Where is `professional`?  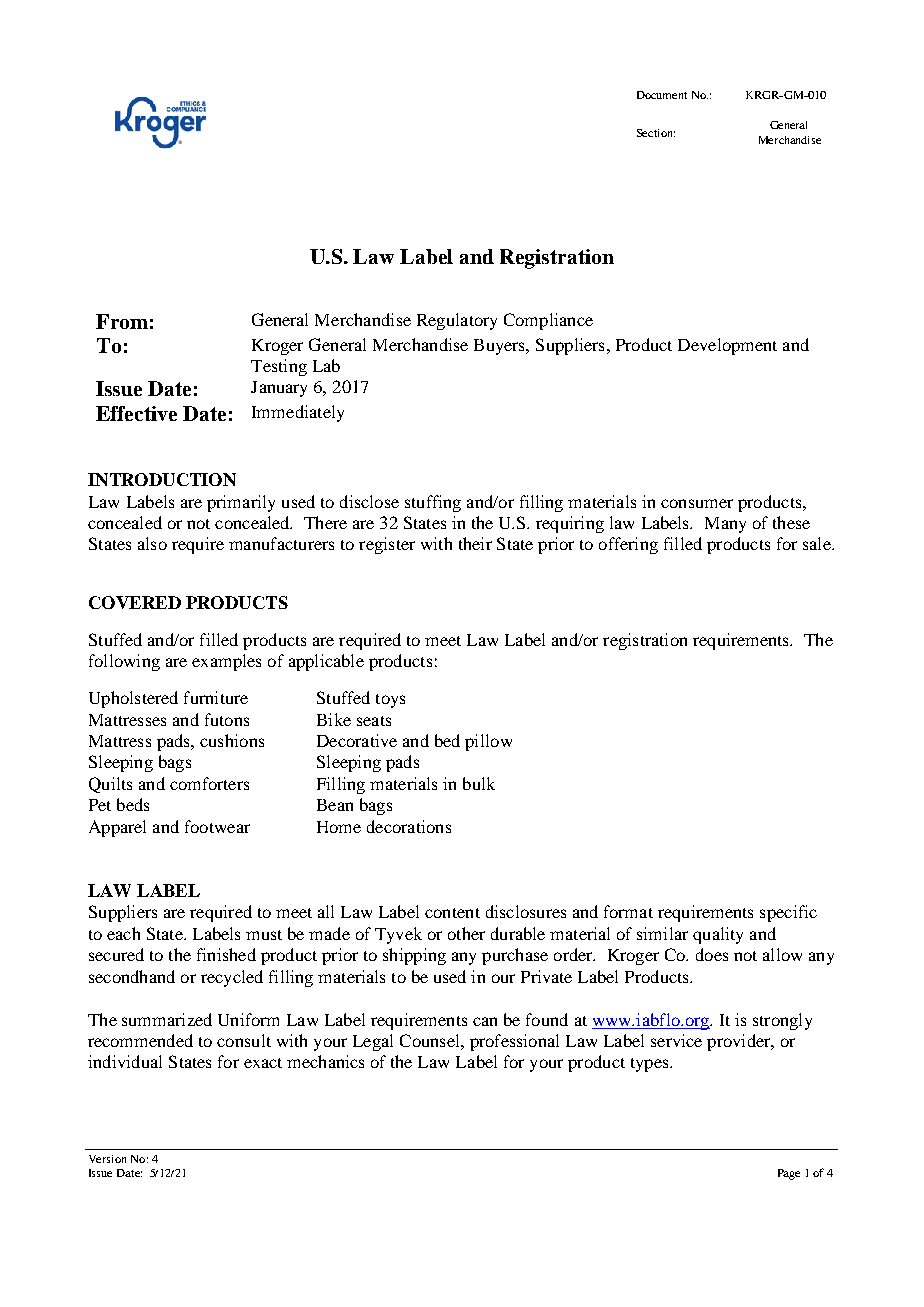
professional is located at coordinates (514, 1042).
